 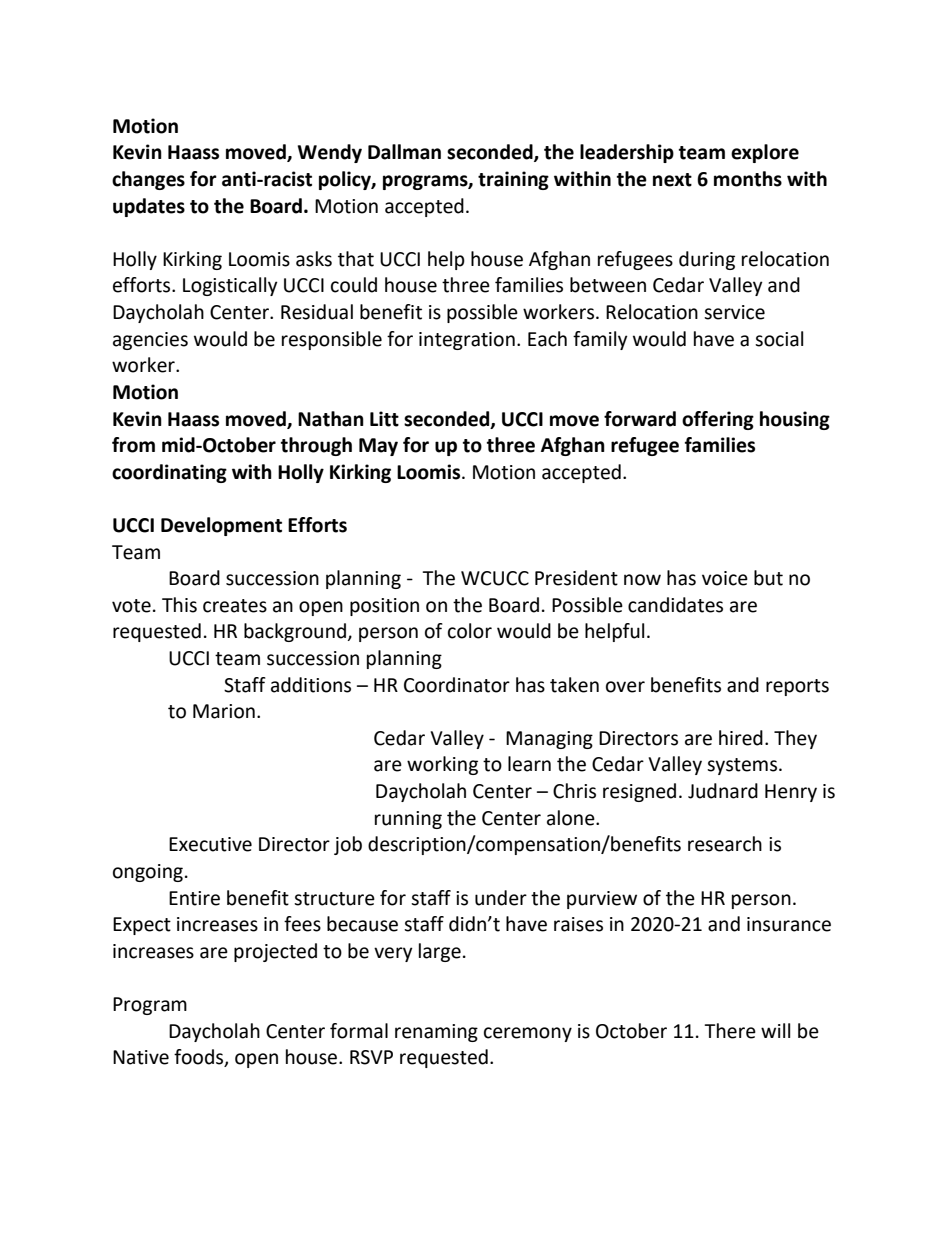 I want to click on training, so click(x=513, y=180).
